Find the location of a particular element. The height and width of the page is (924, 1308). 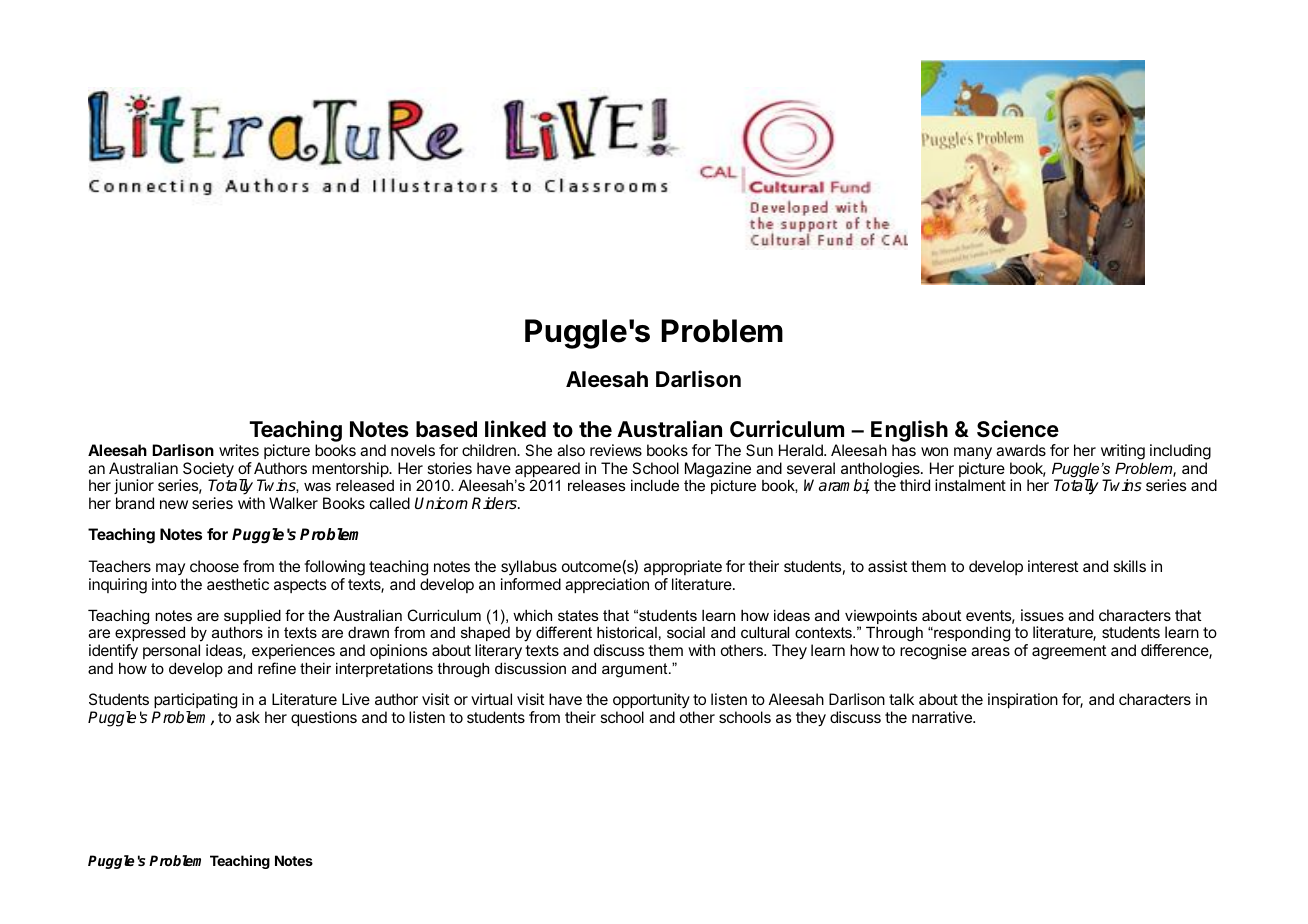

interest is located at coordinates (1053, 566).
